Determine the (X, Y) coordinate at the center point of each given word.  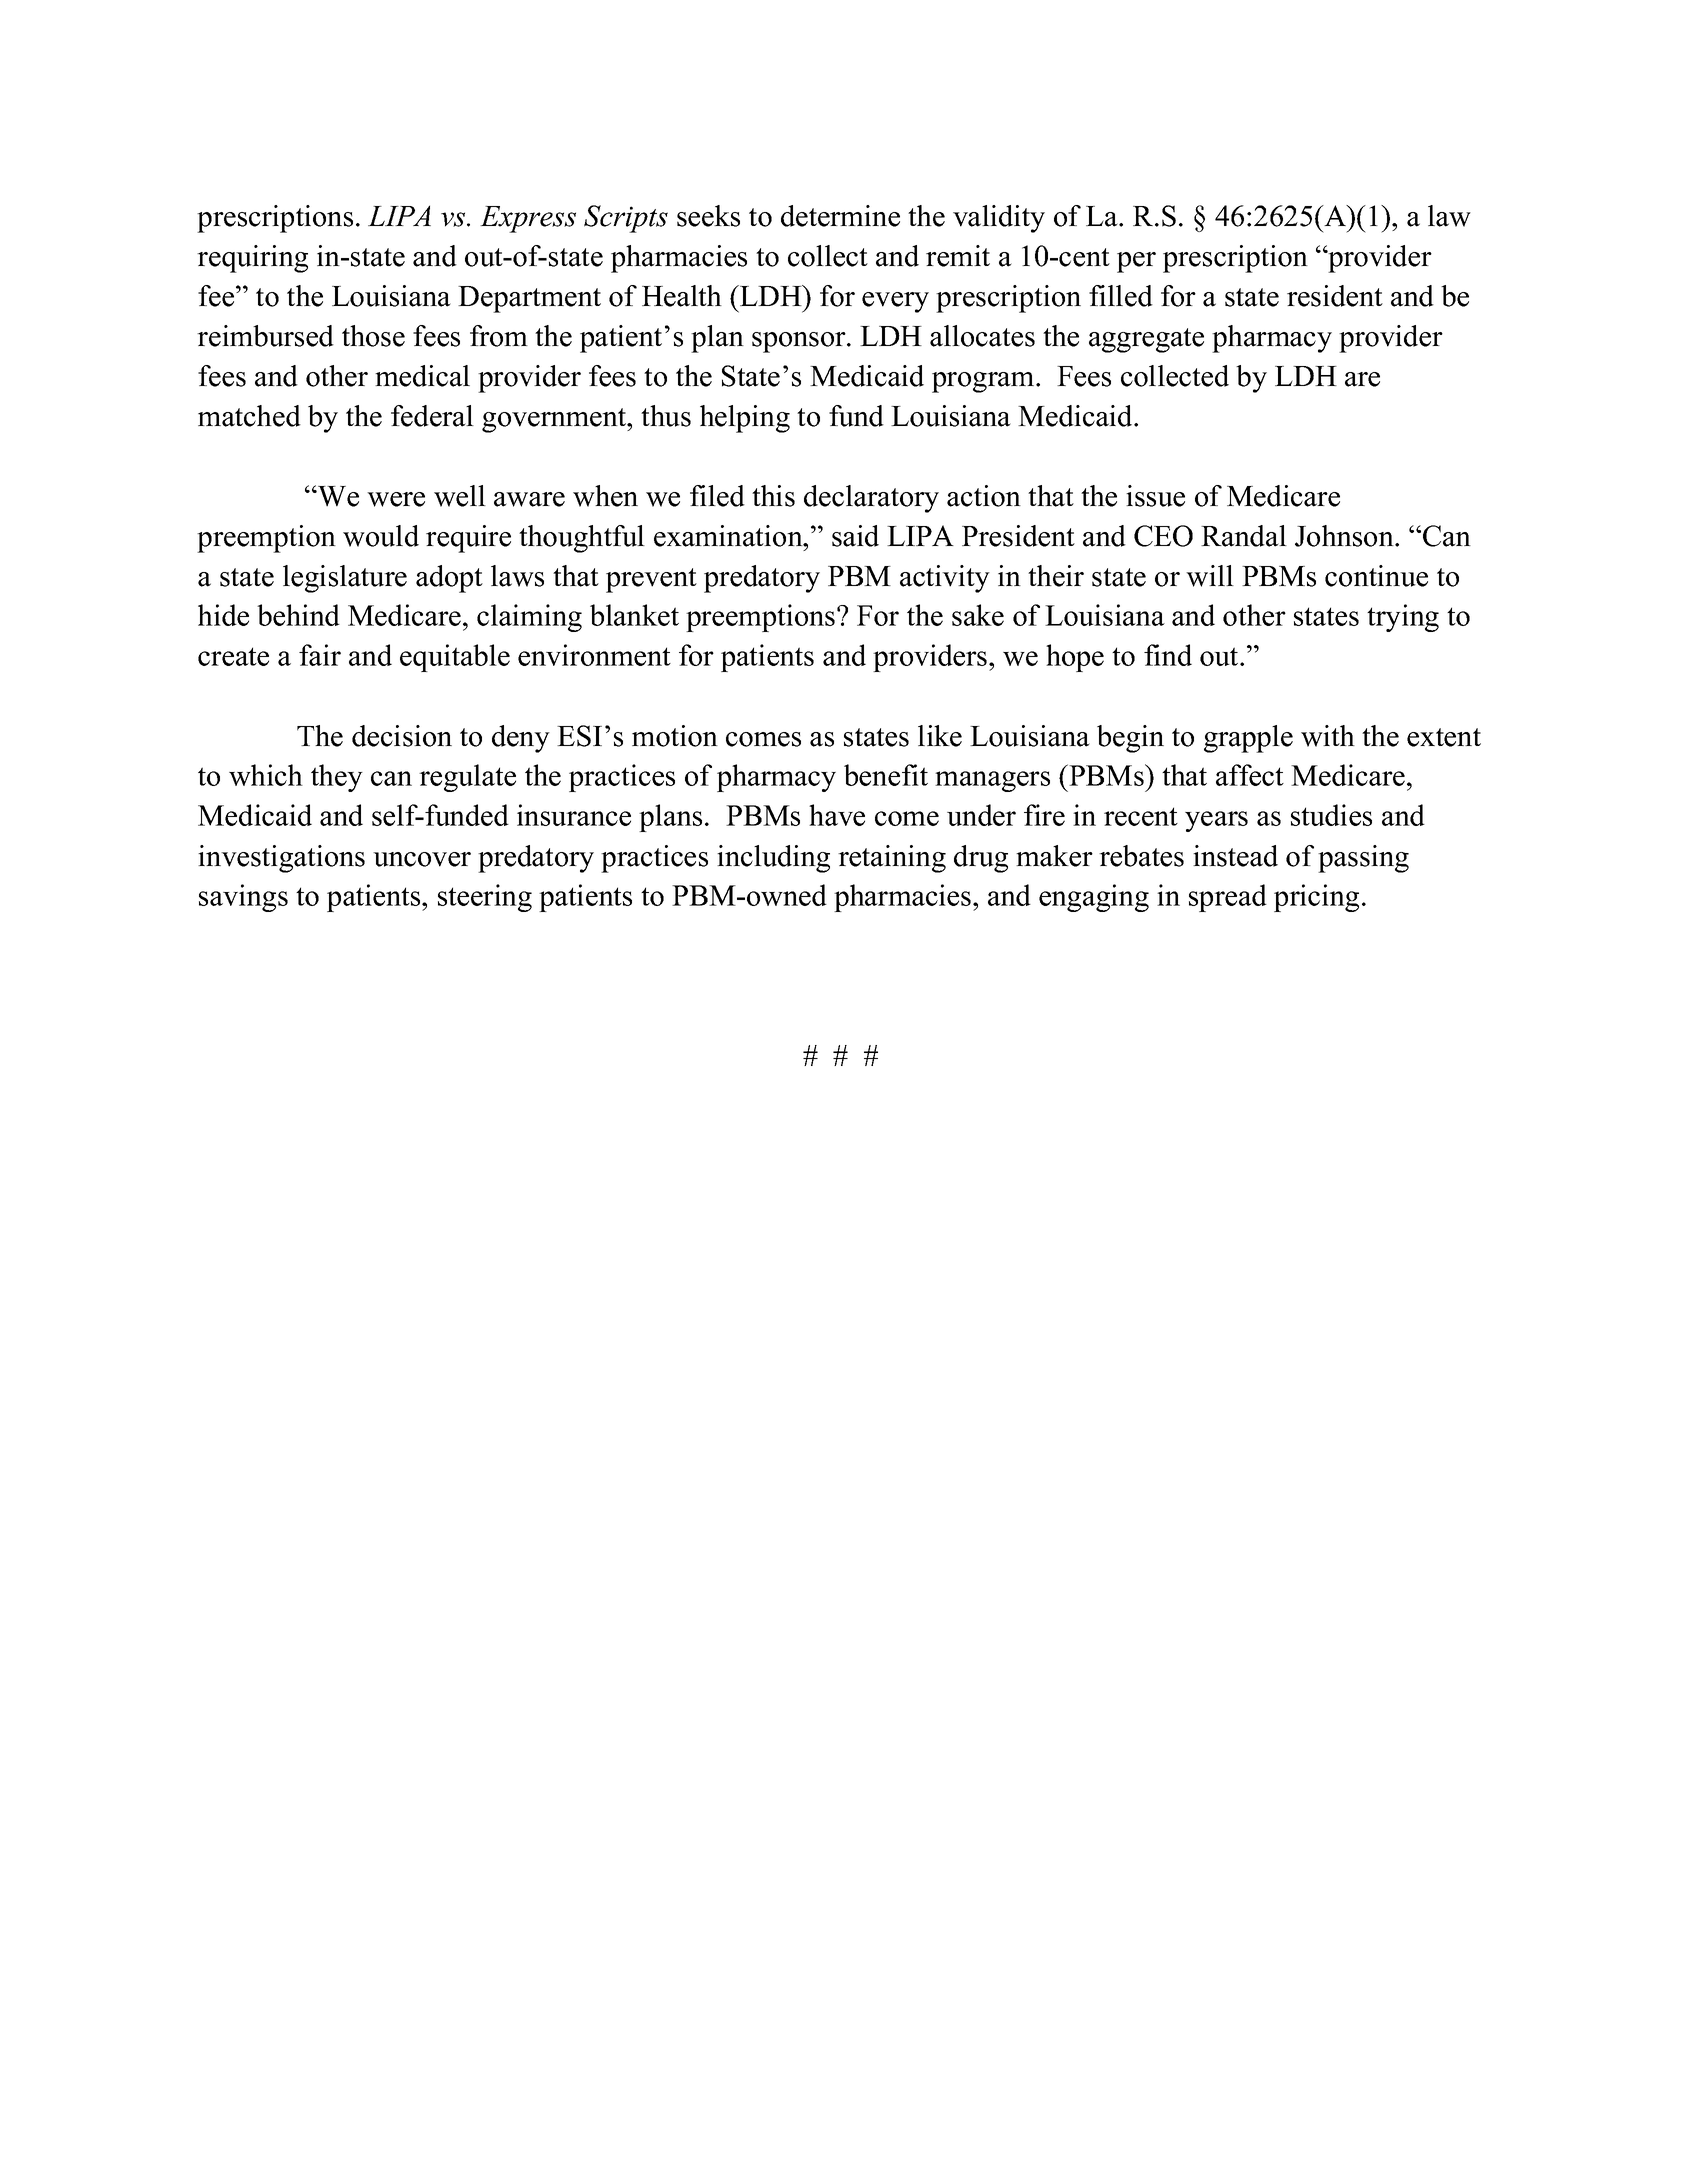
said (855, 536)
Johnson (1345, 536)
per (1136, 262)
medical (422, 376)
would (381, 536)
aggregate (1146, 340)
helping (745, 419)
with (1328, 736)
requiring (252, 259)
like (940, 736)
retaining (892, 859)
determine (840, 216)
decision (402, 736)
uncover (422, 859)
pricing (1316, 898)
